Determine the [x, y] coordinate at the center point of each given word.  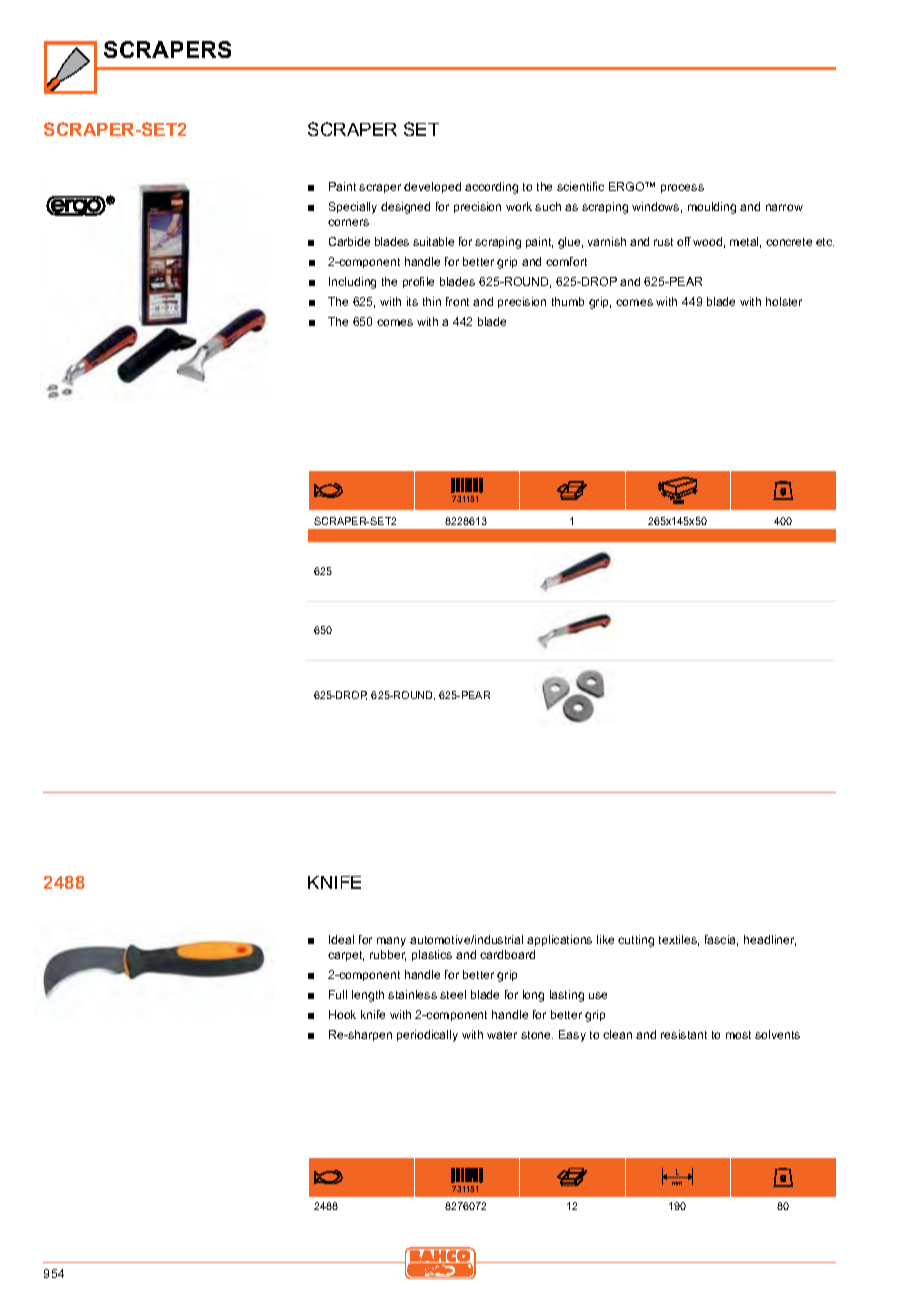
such [548, 206]
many [391, 942]
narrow [784, 207]
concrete [789, 242]
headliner [770, 940]
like [605, 939]
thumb [568, 301]
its [412, 301]
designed [405, 208]
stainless [412, 994]
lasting [567, 996]
